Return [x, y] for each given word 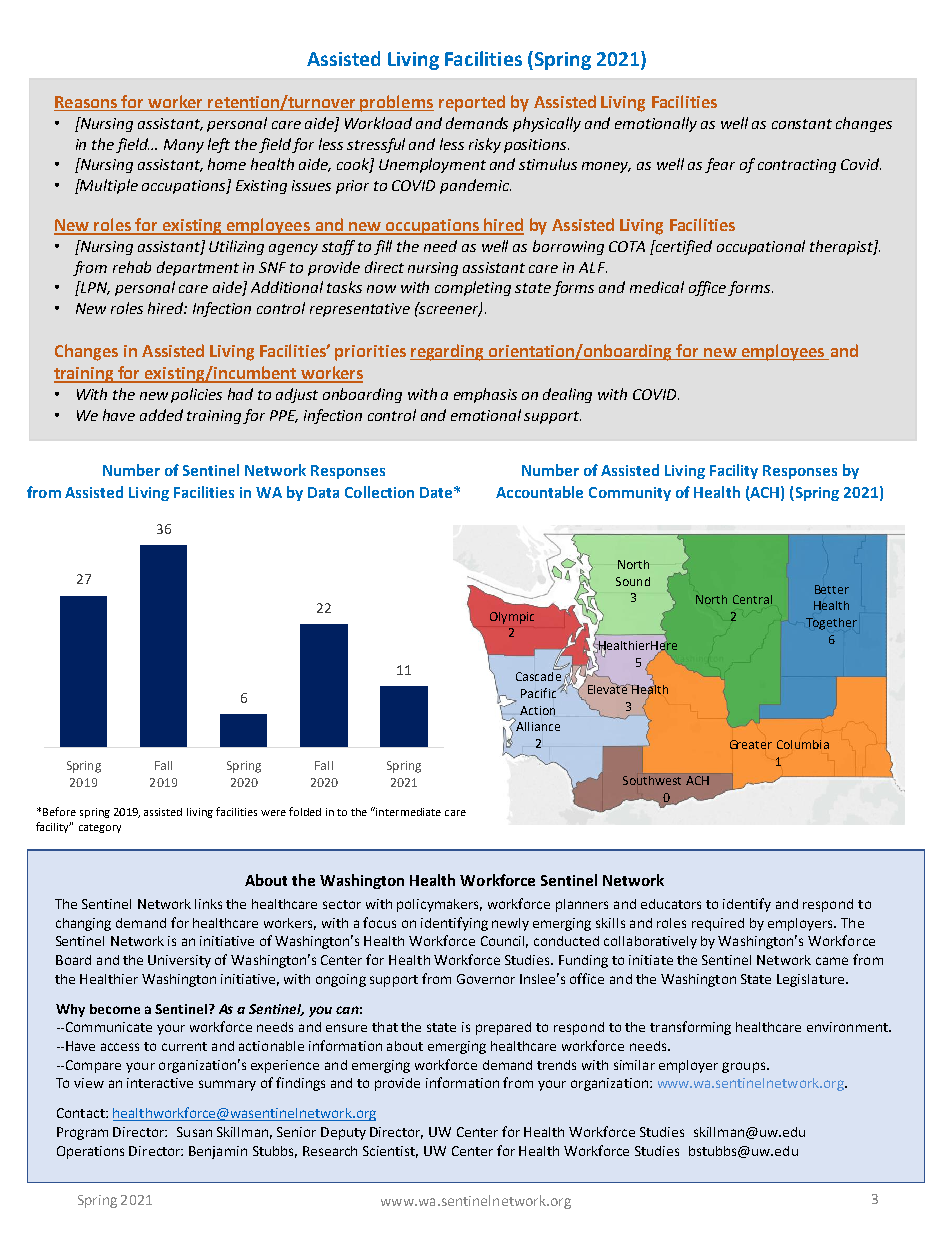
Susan [194, 1132]
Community [630, 494]
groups [745, 1067]
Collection [379, 492]
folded [305, 811]
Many [184, 146]
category [100, 828]
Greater [751, 744]
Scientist [390, 1152]
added [161, 415]
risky [485, 145]
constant [802, 124]
